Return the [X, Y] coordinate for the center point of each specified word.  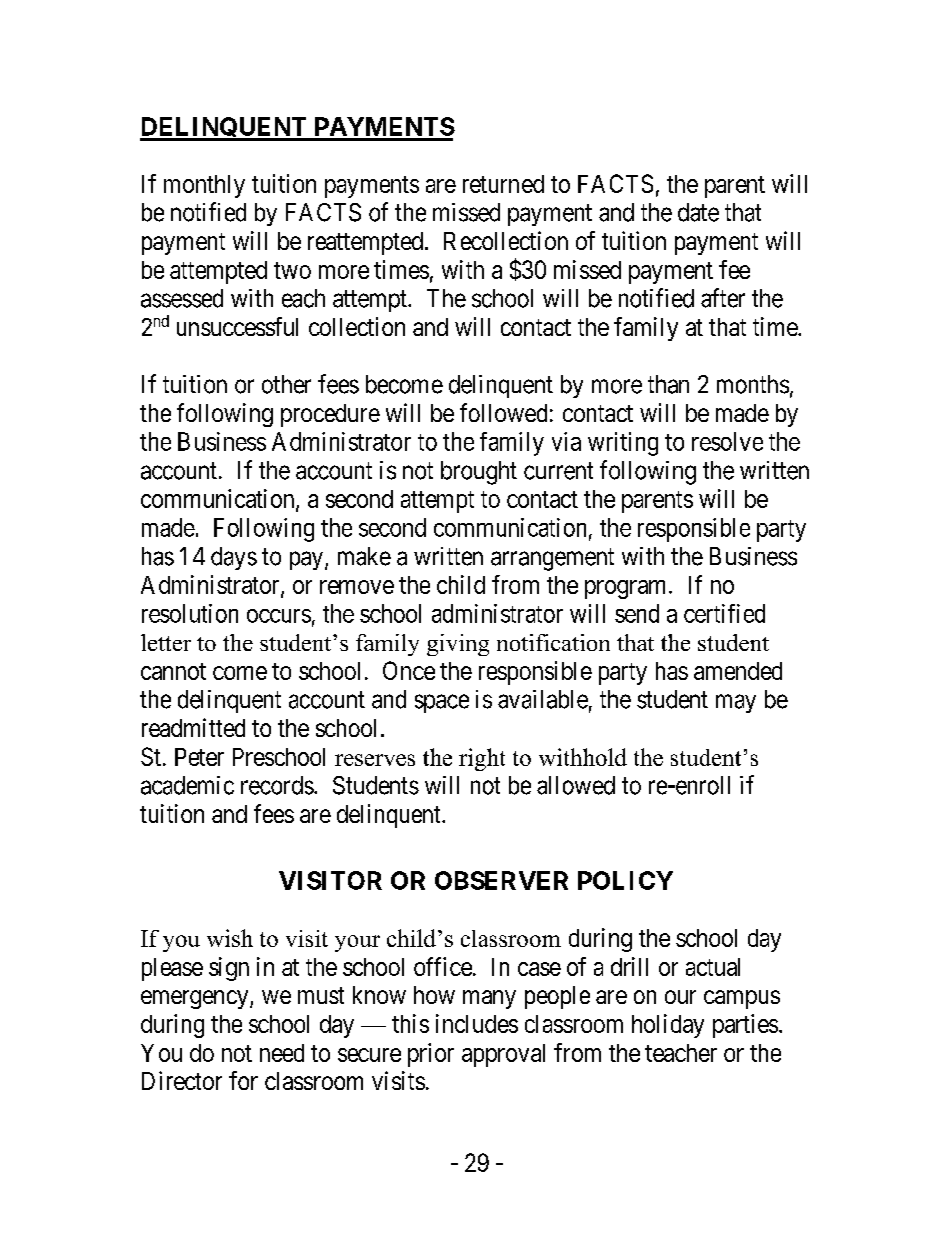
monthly [204, 186]
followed [503, 412]
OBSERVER [501, 880]
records [277, 785]
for [243, 1080]
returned [503, 184]
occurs [279, 616]
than [668, 384]
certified [724, 613]
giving [458, 645]
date [698, 212]
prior [431, 1055]
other [286, 384]
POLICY [625, 880]
